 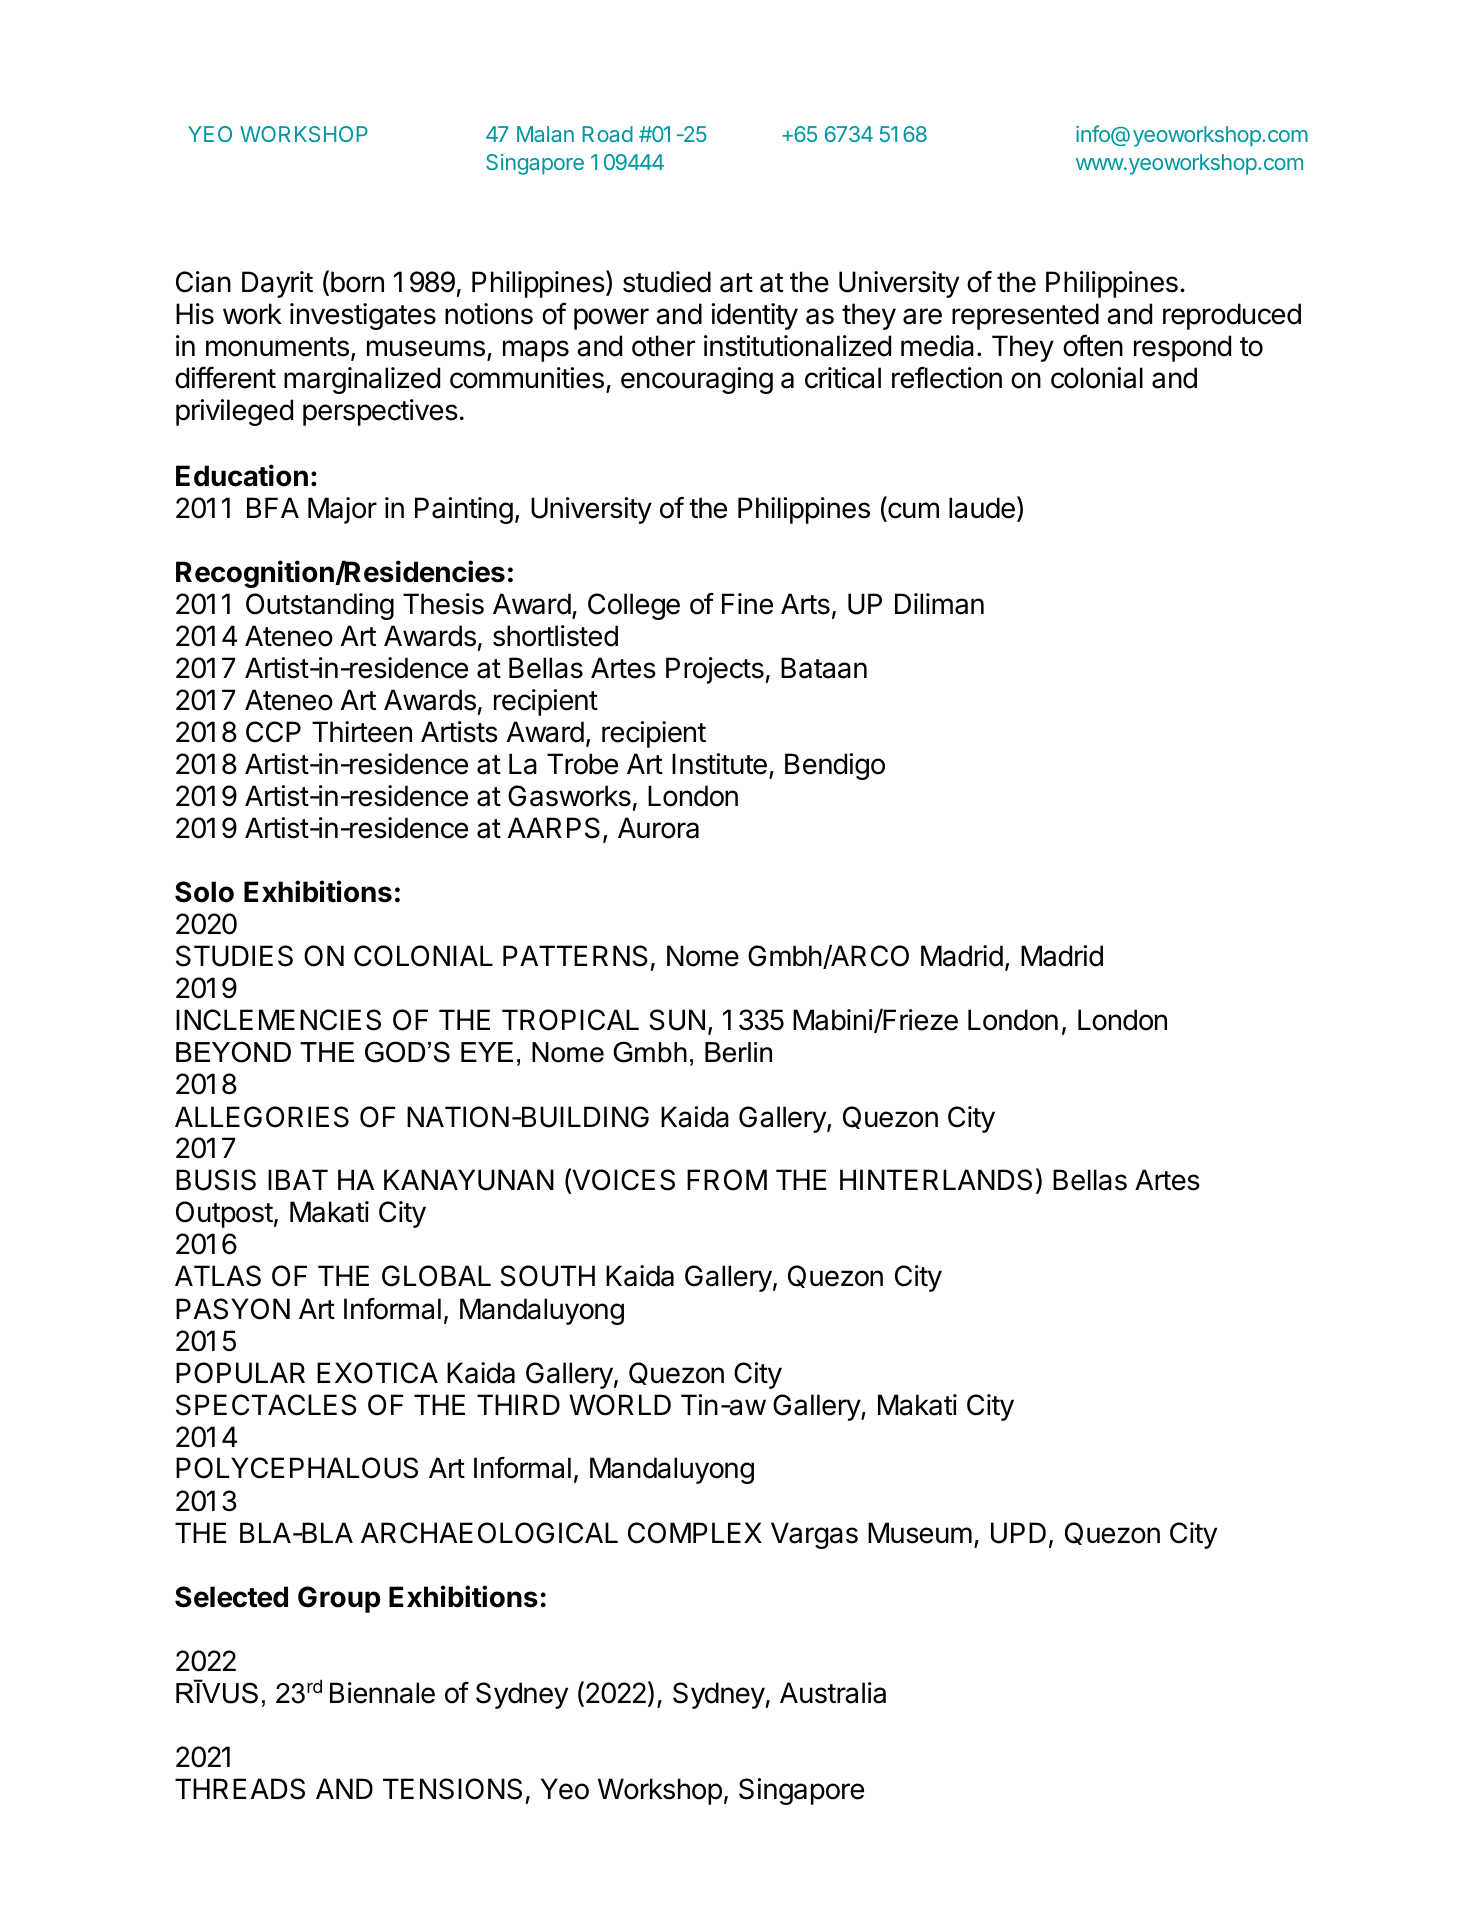 I want to click on Australia, so click(x=833, y=1693).
